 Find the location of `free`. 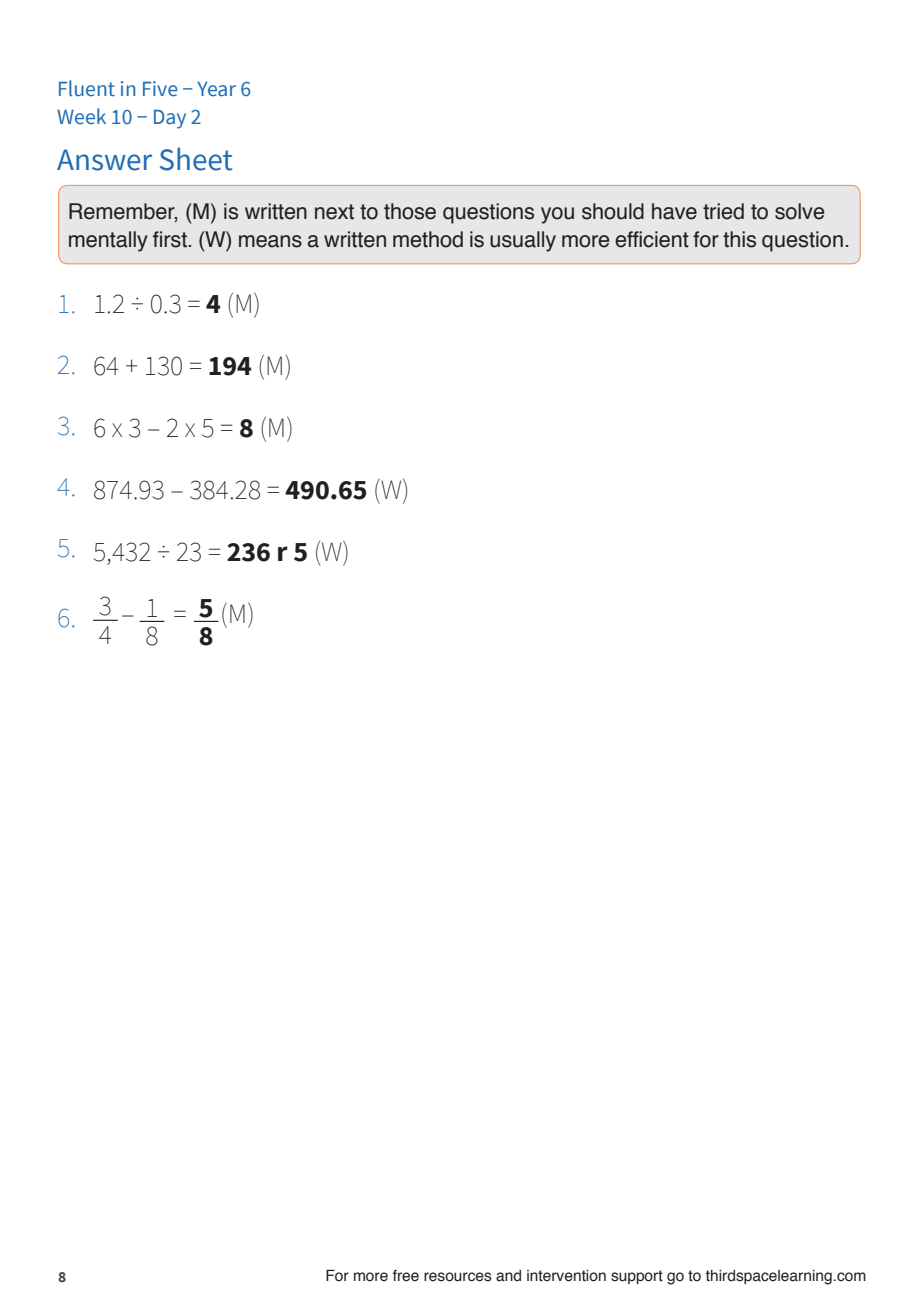

free is located at coordinates (405, 1276).
